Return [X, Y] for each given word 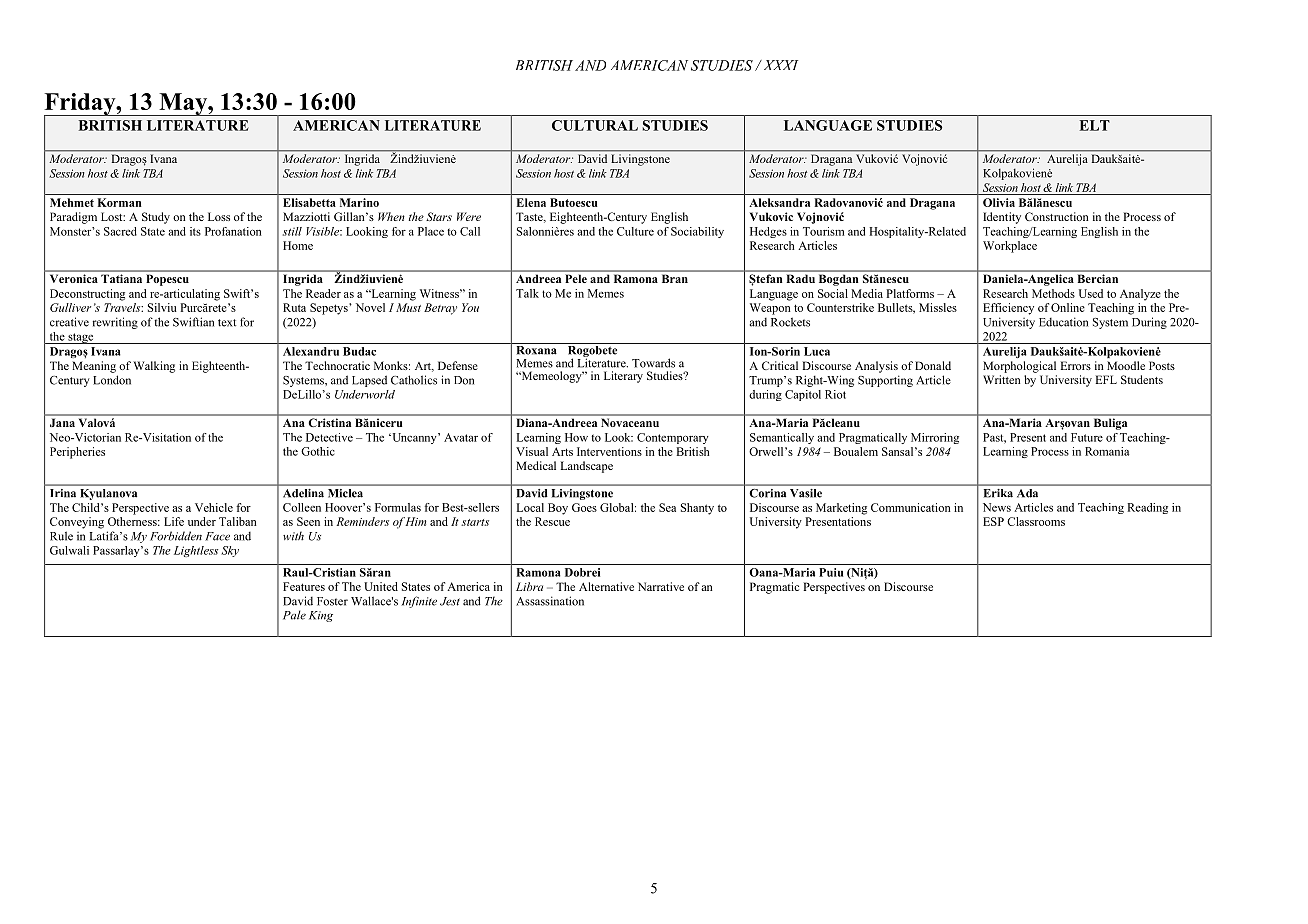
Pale [294, 615]
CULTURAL [595, 125]
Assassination [550, 601]
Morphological [1019, 367]
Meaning [94, 367]
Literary [623, 377]
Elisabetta [309, 202]
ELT [1094, 125]
